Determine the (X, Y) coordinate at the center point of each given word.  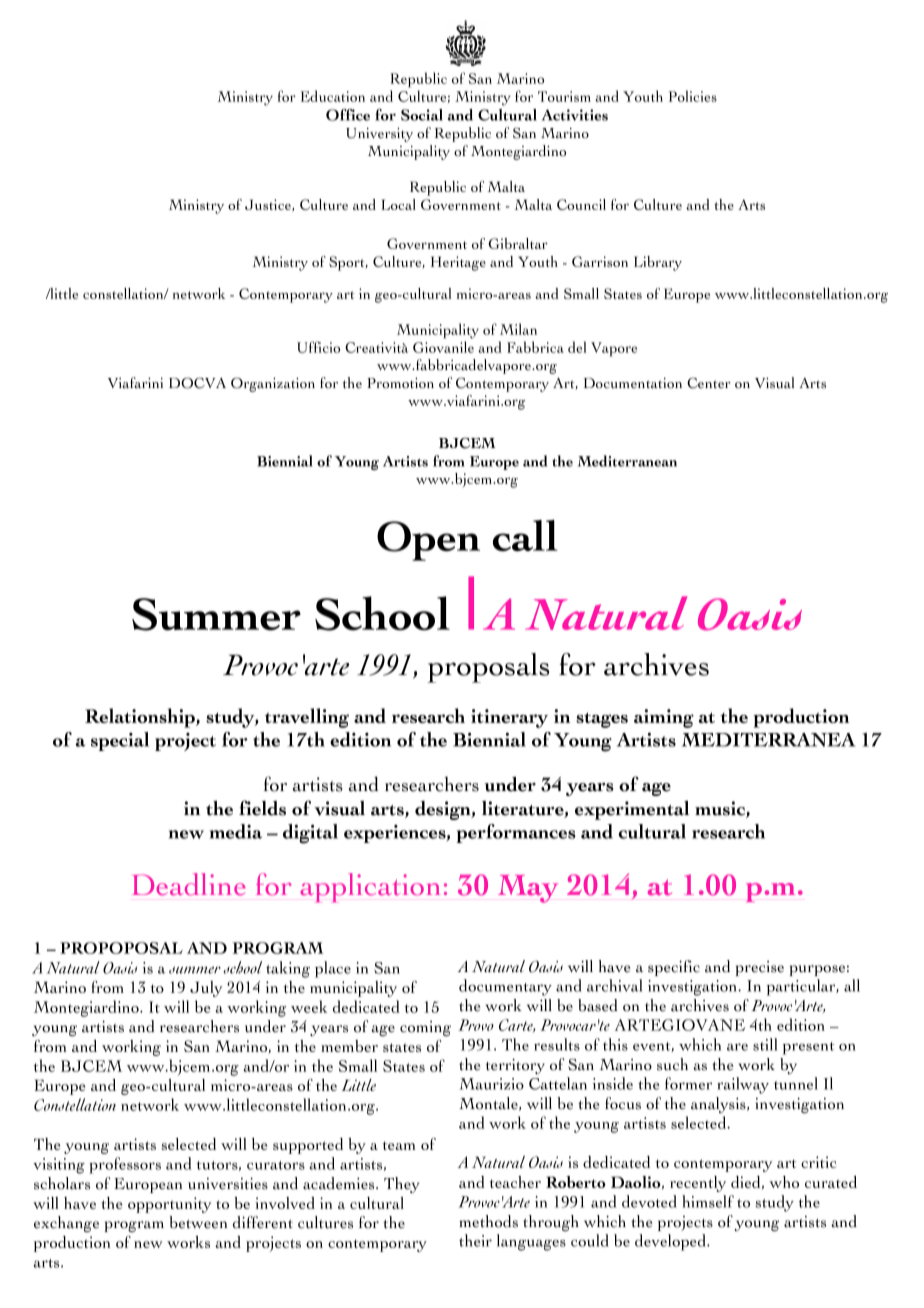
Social (422, 115)
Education (333, 96)
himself (708, 1201)
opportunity (169, 1205)
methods (488, 1221)
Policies (693, 96)
